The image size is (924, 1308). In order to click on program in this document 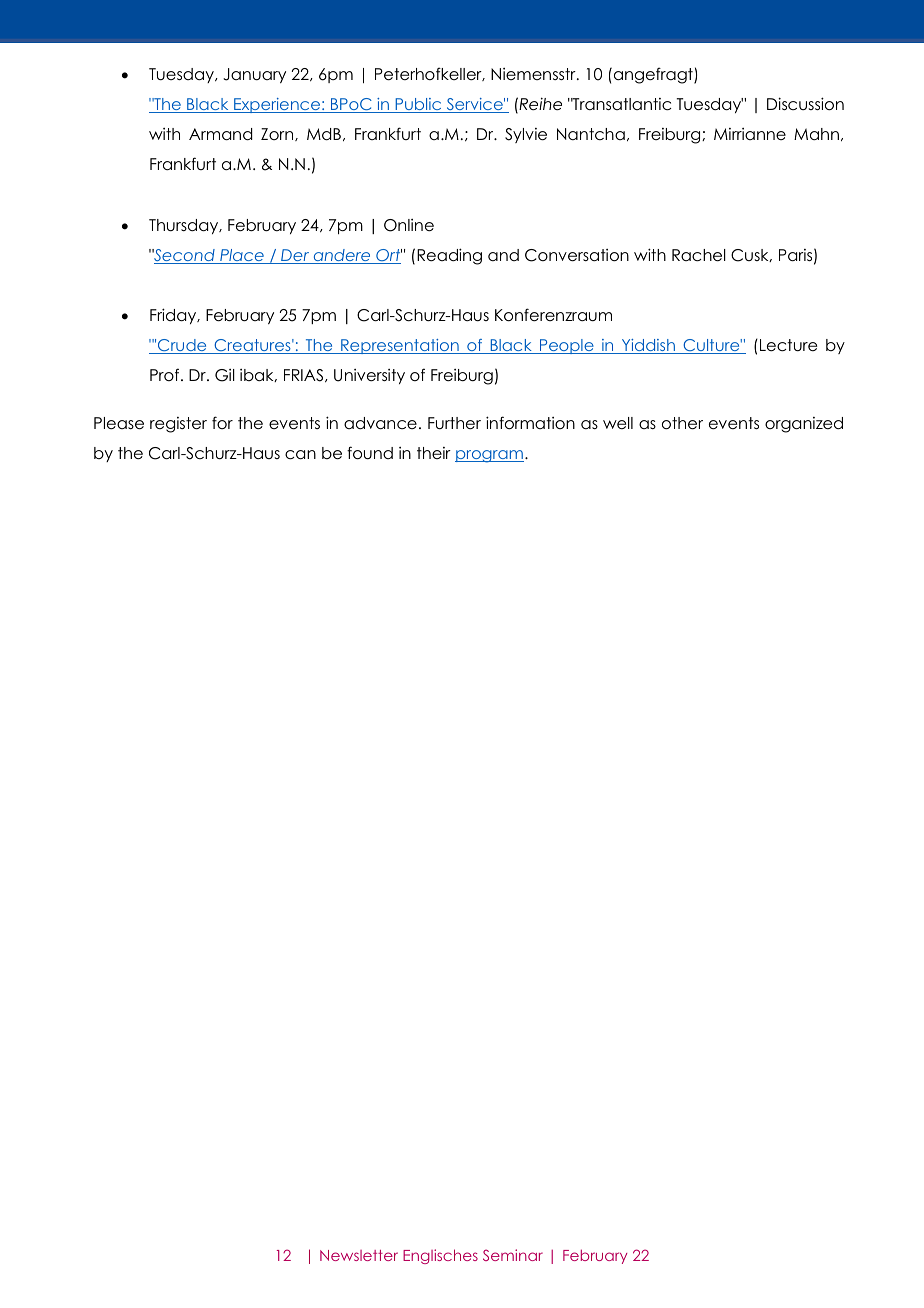, I will do `click(489, 456)`.
